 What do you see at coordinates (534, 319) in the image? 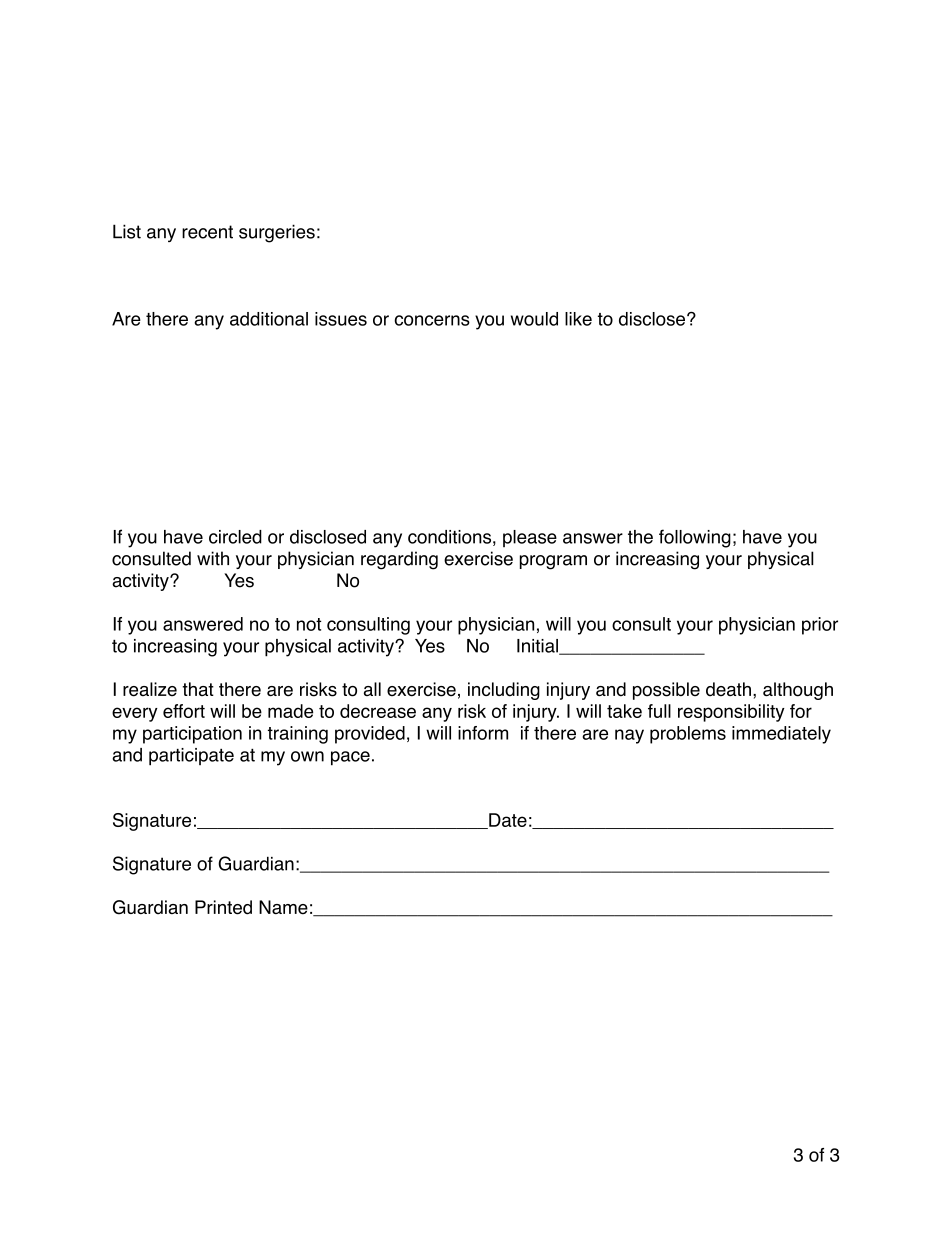
I see `would` at bounding box center [534, 319].
